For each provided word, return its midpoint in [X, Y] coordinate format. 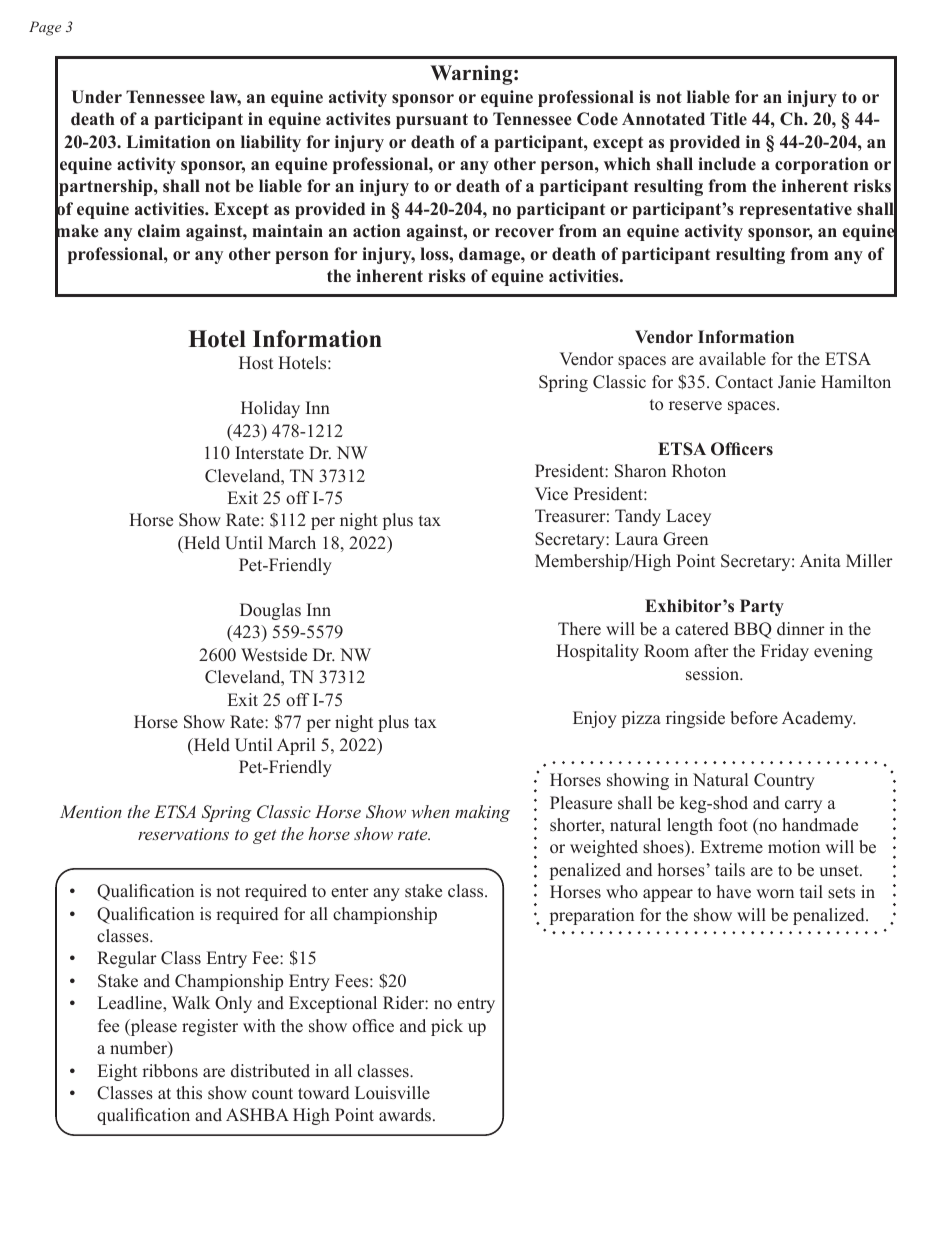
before [754, 718]
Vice [551, 494]
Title [728, 118]
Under [97, 97]
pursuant [432, 121]
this [189, 1093]
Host [256, 363]
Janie [797, 382]
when [430, 811]
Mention [91, 811]
